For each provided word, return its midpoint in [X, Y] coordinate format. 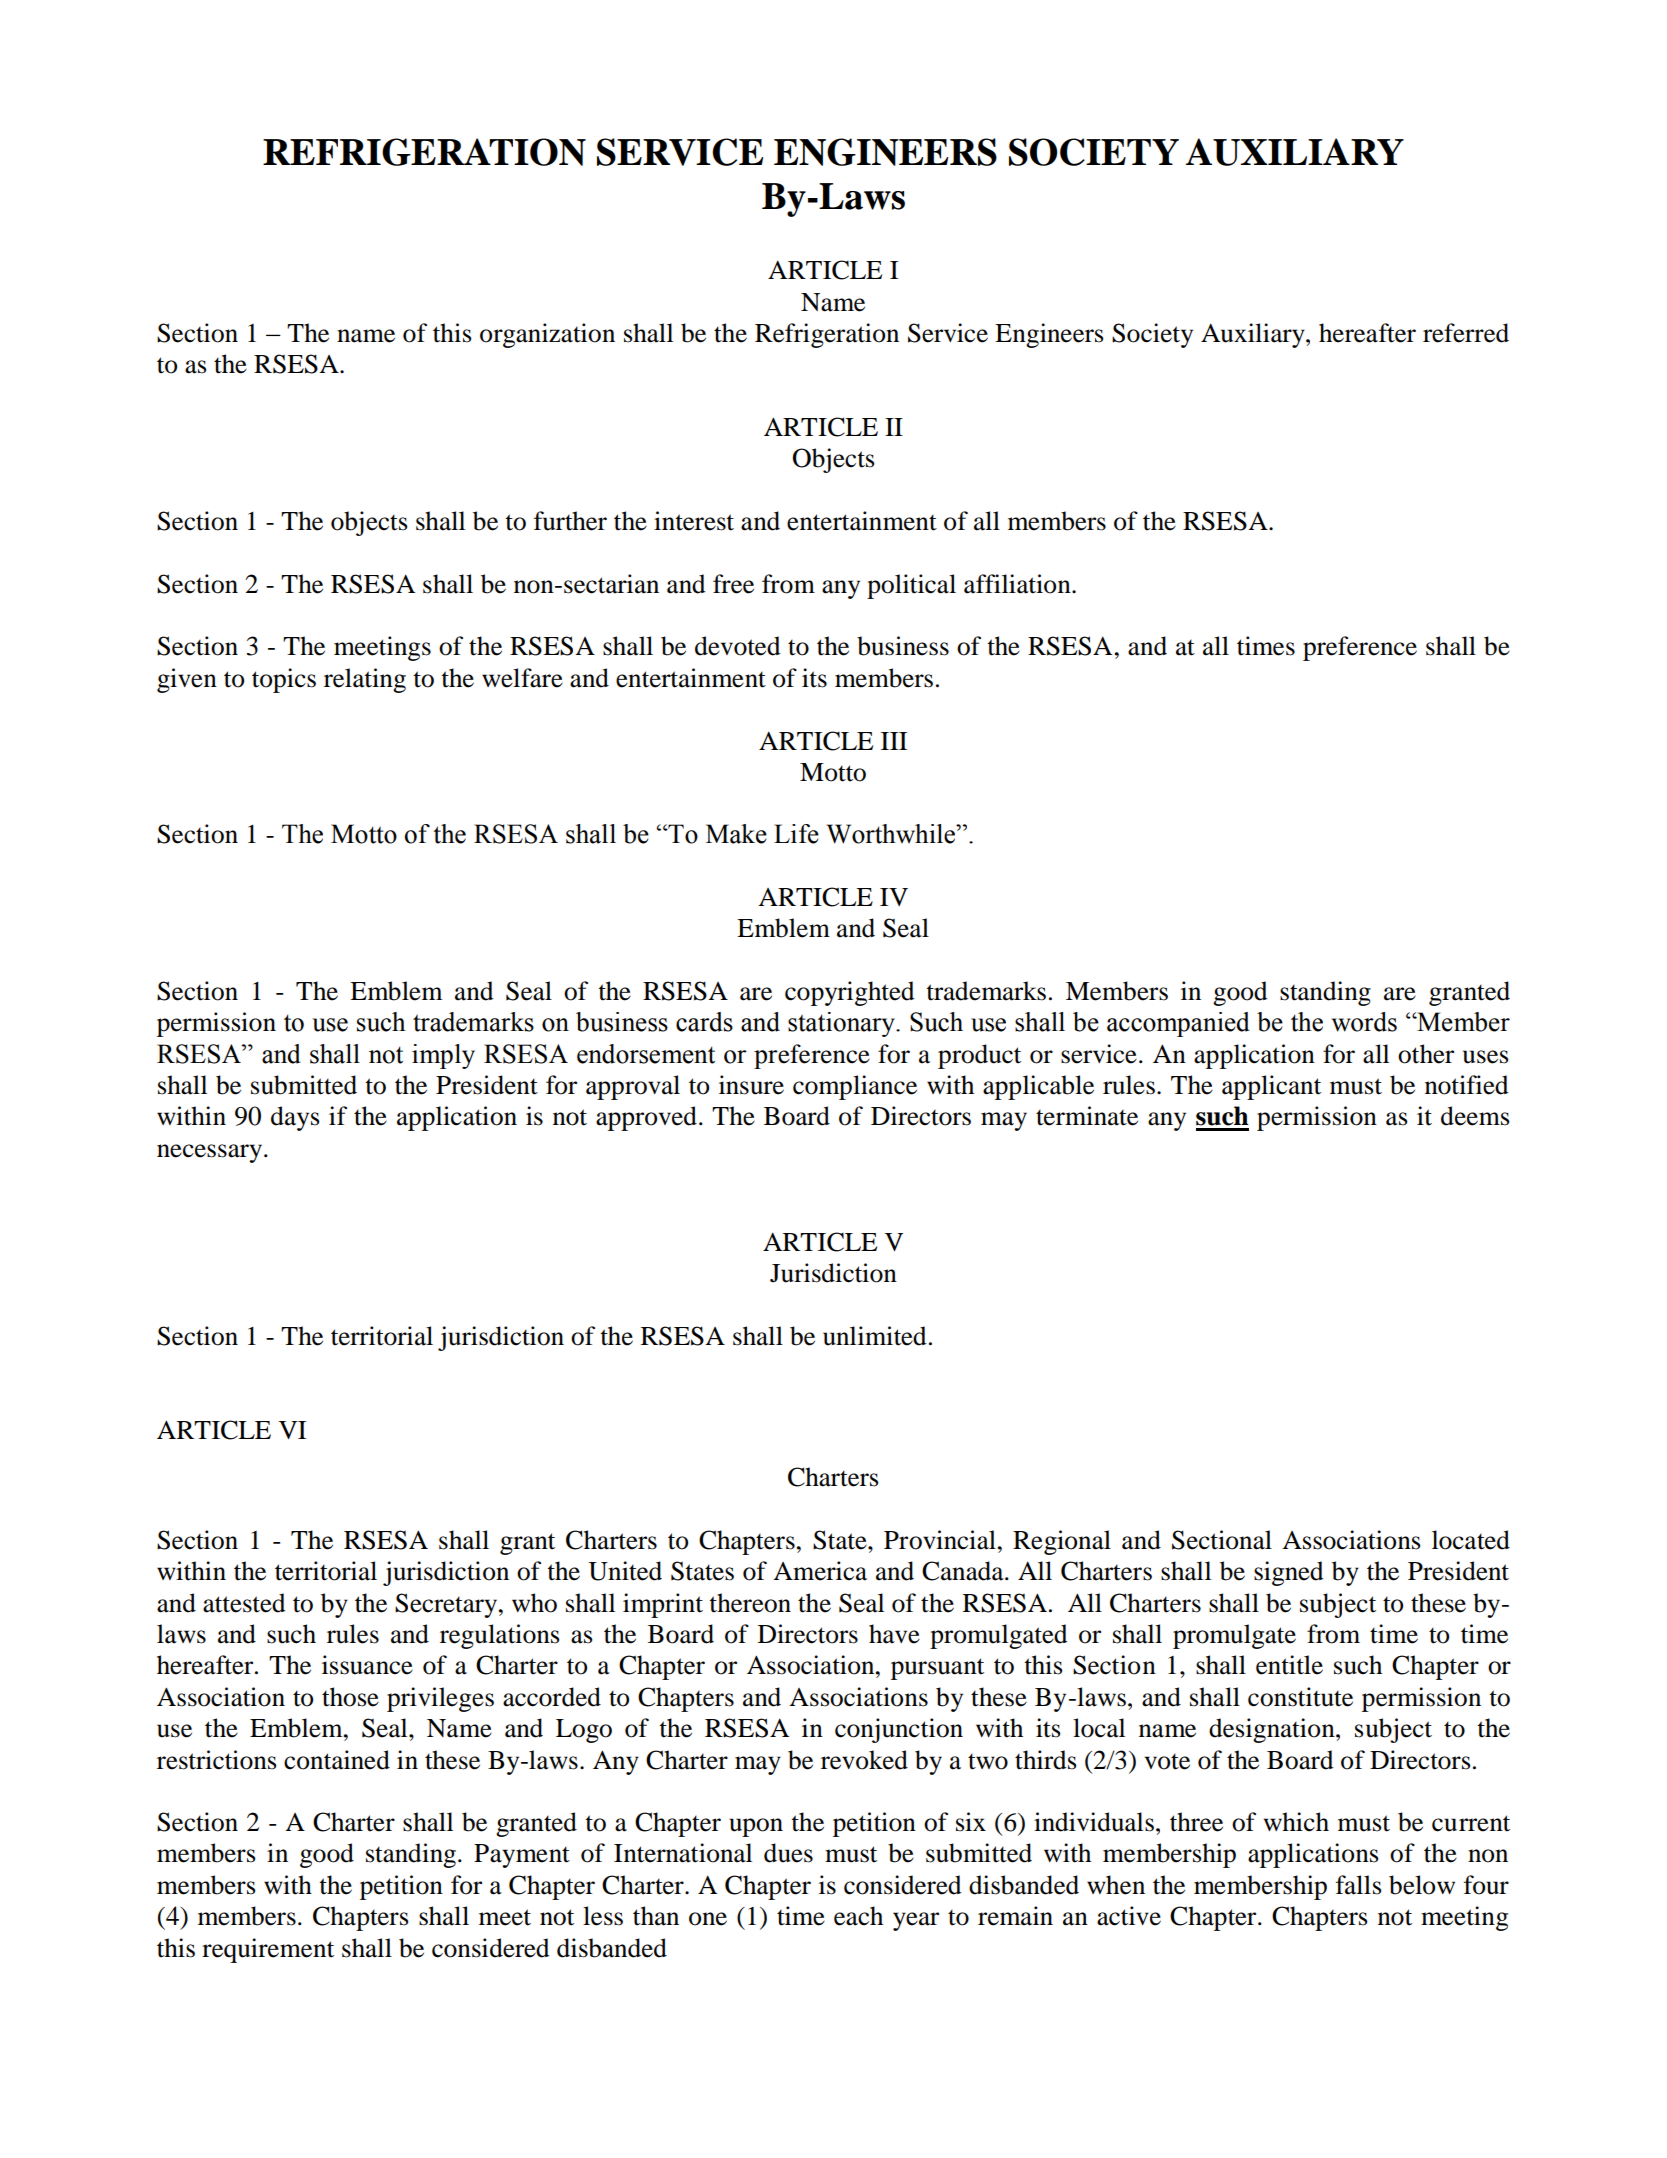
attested [244, 1603]
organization [547, 335]
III [894, 741]
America [820, 1571]
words [1364, 1022]
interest [694, 521]
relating [365, 680]
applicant [1271, 1087]
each [858, 1916]
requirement [268, 1950]
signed [1289, 1573]
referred [1466, 333]
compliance [855, 1087]
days [295, 1118]
